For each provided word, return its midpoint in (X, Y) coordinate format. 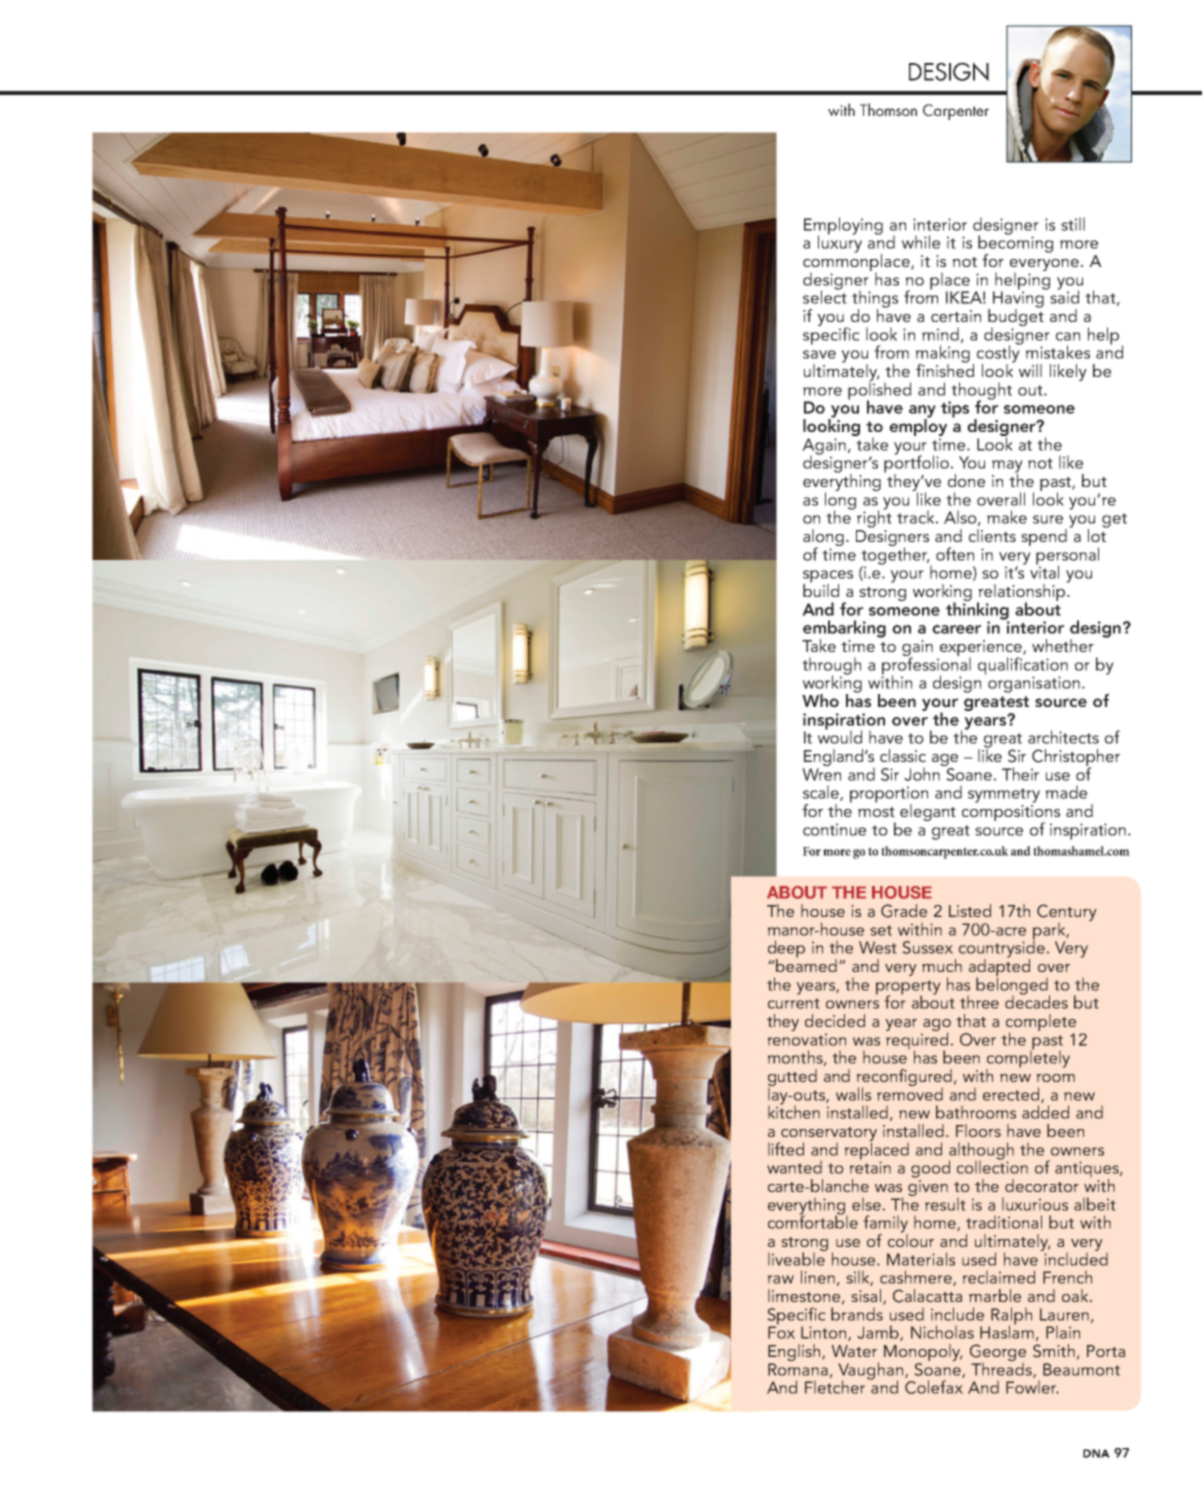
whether (1063, 645)
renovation (807, 1039)
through (831, 667)
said (1063, 296)
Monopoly (923, 1354)
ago (936, 1026)
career (956, 629)
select (825, 296)
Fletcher (836, 1386)
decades (1036, 1001)
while (921, 242)
